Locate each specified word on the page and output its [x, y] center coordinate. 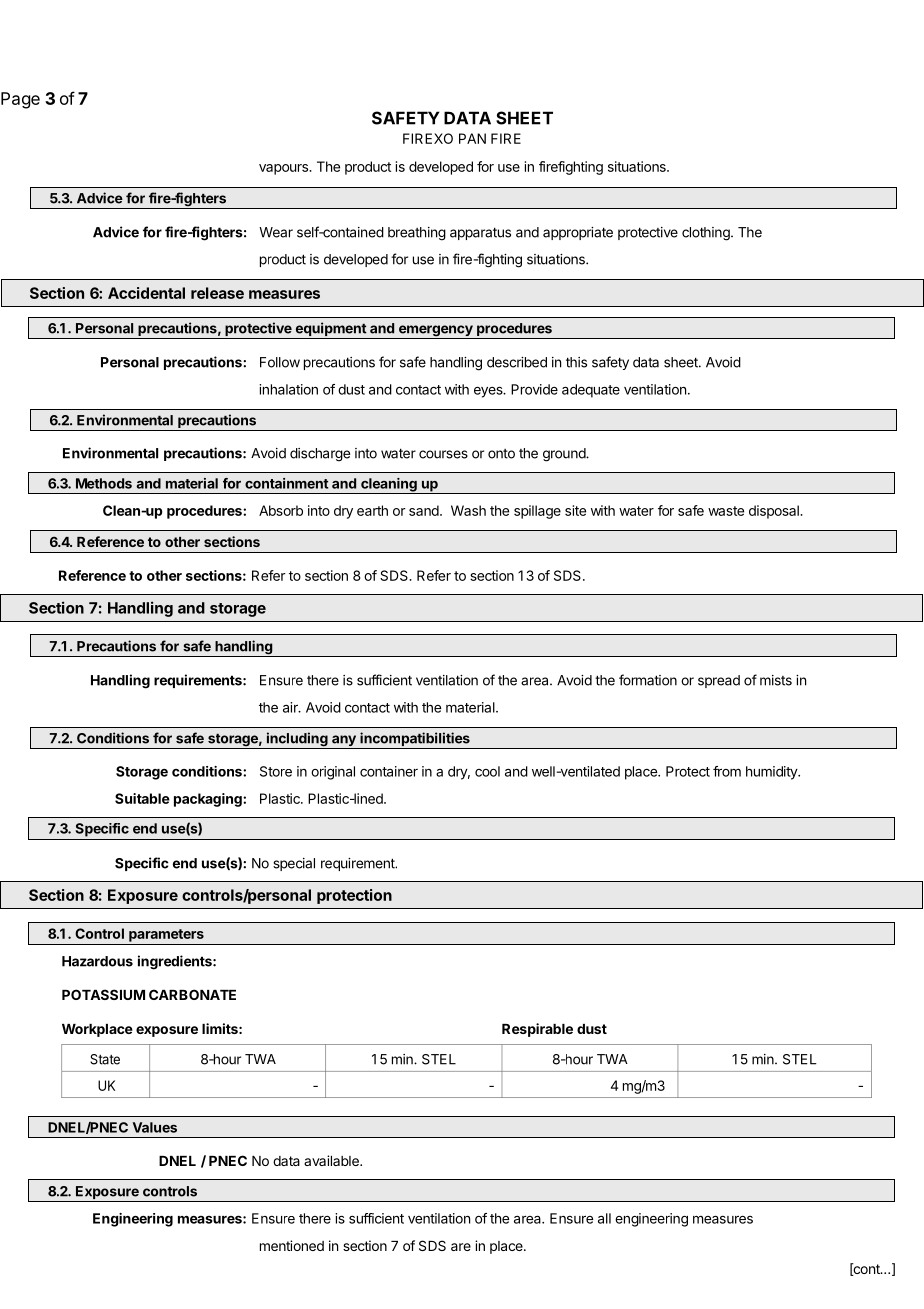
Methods [104, 483]
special [294, 864]
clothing [707, 234]
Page [20, 100]
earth [372, 510]
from [727, 771]
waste [726, 511]
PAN [472, 138]
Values [155, 1127]
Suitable [142, 798]
